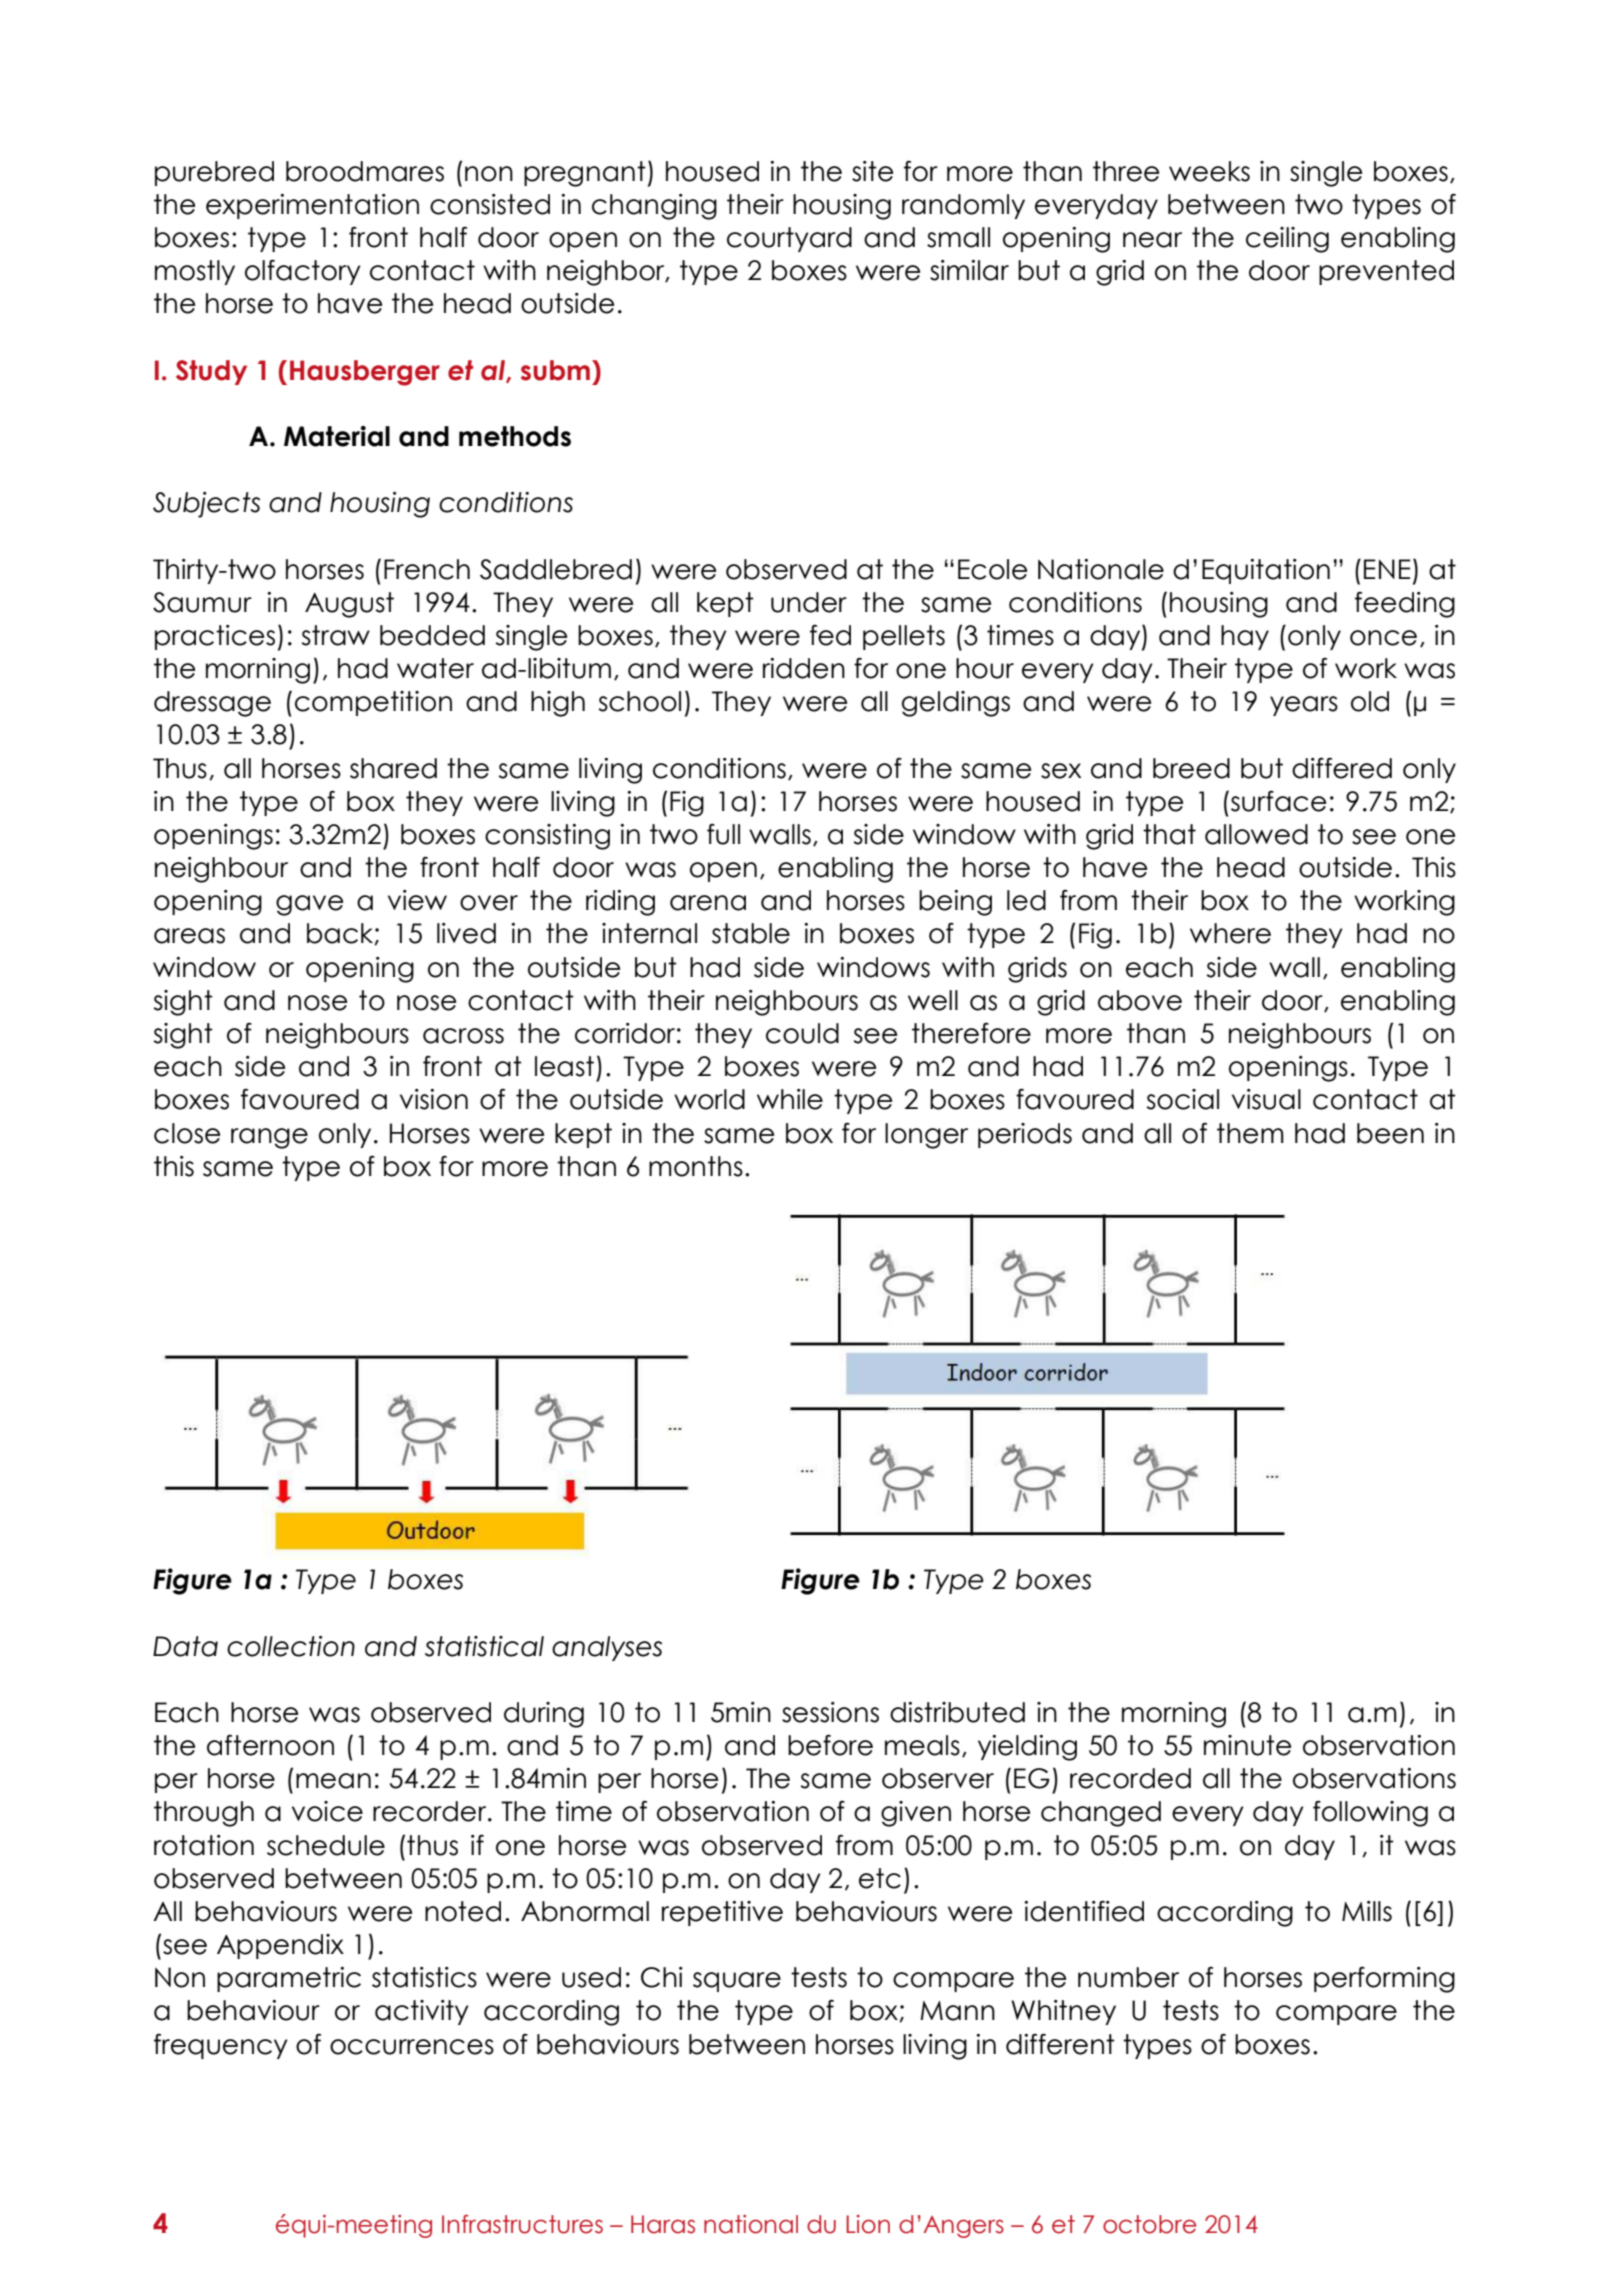 The height and width of the screenshot is (2277, 1609). What do you see at coordinates (291, 1646) in the screenshot?
I see `collection` at bounding box center [291, 1646].
